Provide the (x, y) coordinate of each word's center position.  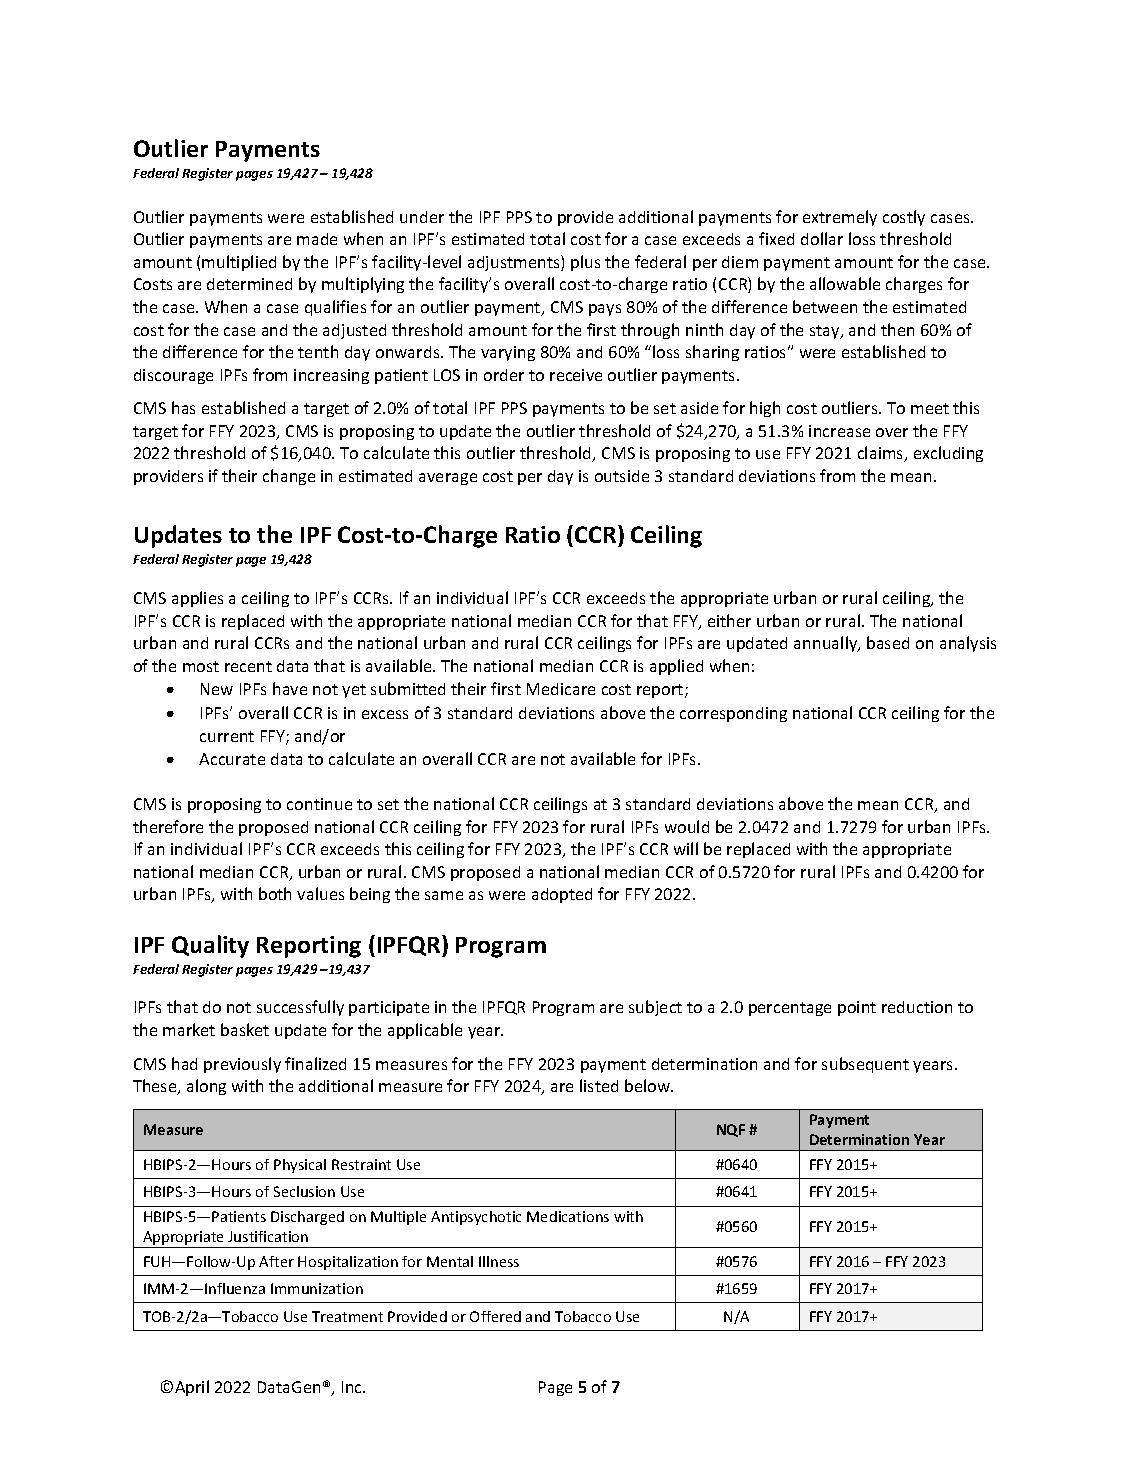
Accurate (232, 759)
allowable (845, 283)
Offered (495, 1316)
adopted (562, 895)
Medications (568, 1216)
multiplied (239, 263)
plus (585, 263)
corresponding (733, 714)
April (192, 1388)
